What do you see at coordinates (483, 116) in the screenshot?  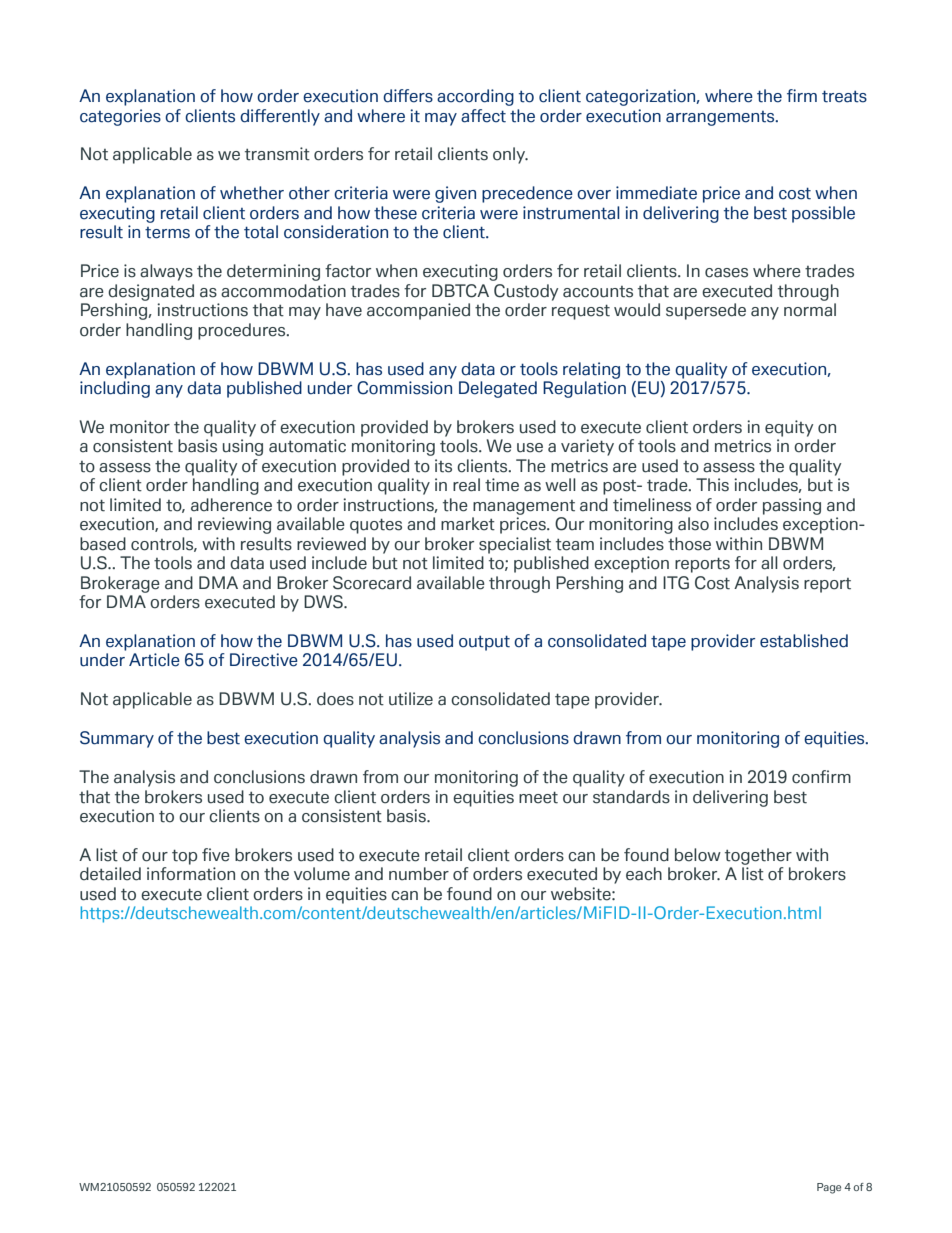 I see `affect` at bounding box center [483, 116].
